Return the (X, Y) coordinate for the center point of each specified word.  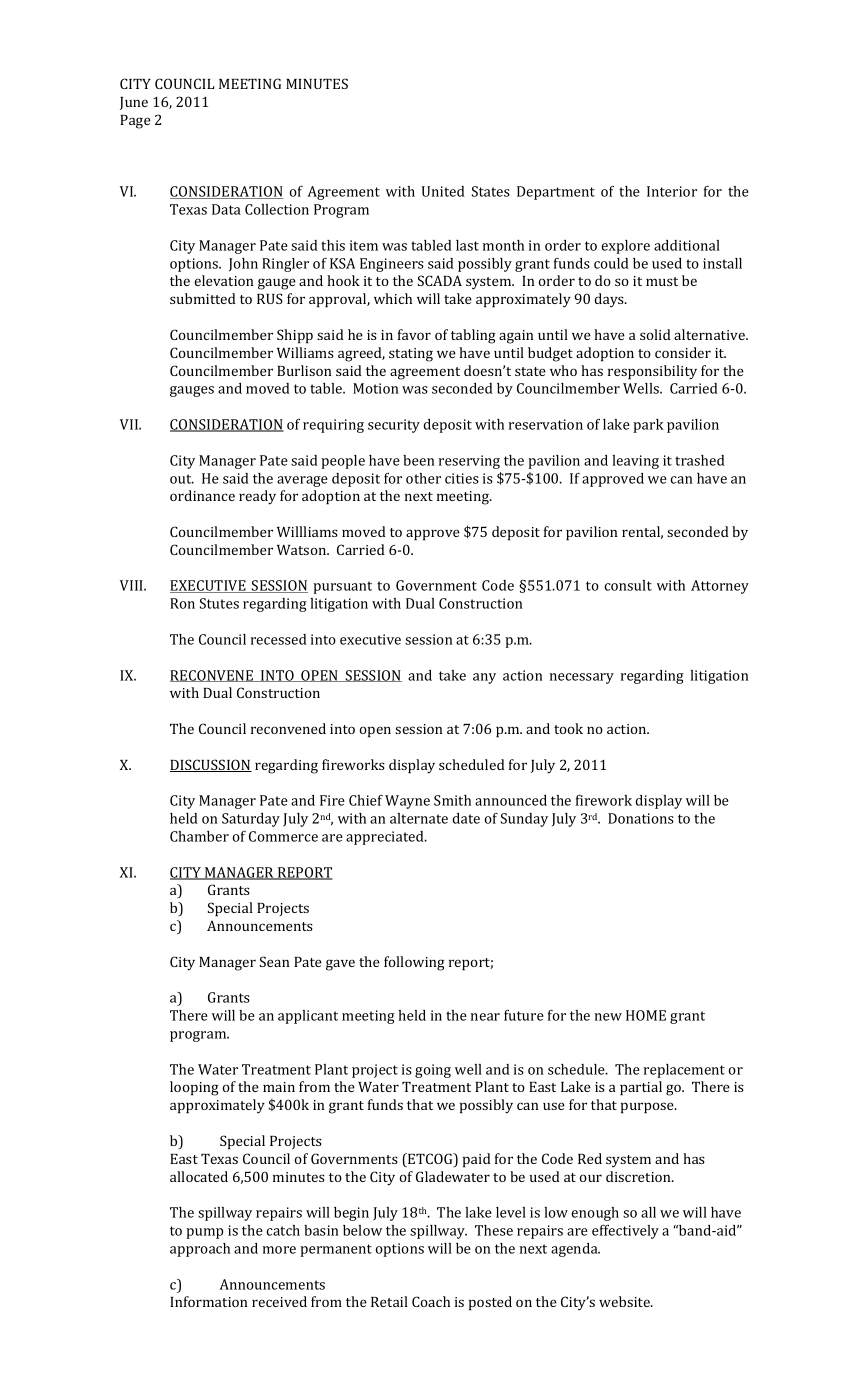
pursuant (342, 587)
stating (411, 355)
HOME (646, 1015)
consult (628, 585)
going (433, 1071)
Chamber (199, 836)
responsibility (652, 372)
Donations (641, 818)
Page (135, 122)
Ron (182, 603)
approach (200, 1250)
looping (194, 1088)
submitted (203, 298)
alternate (419, 818)
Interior (672, 191)
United (443, 191)
